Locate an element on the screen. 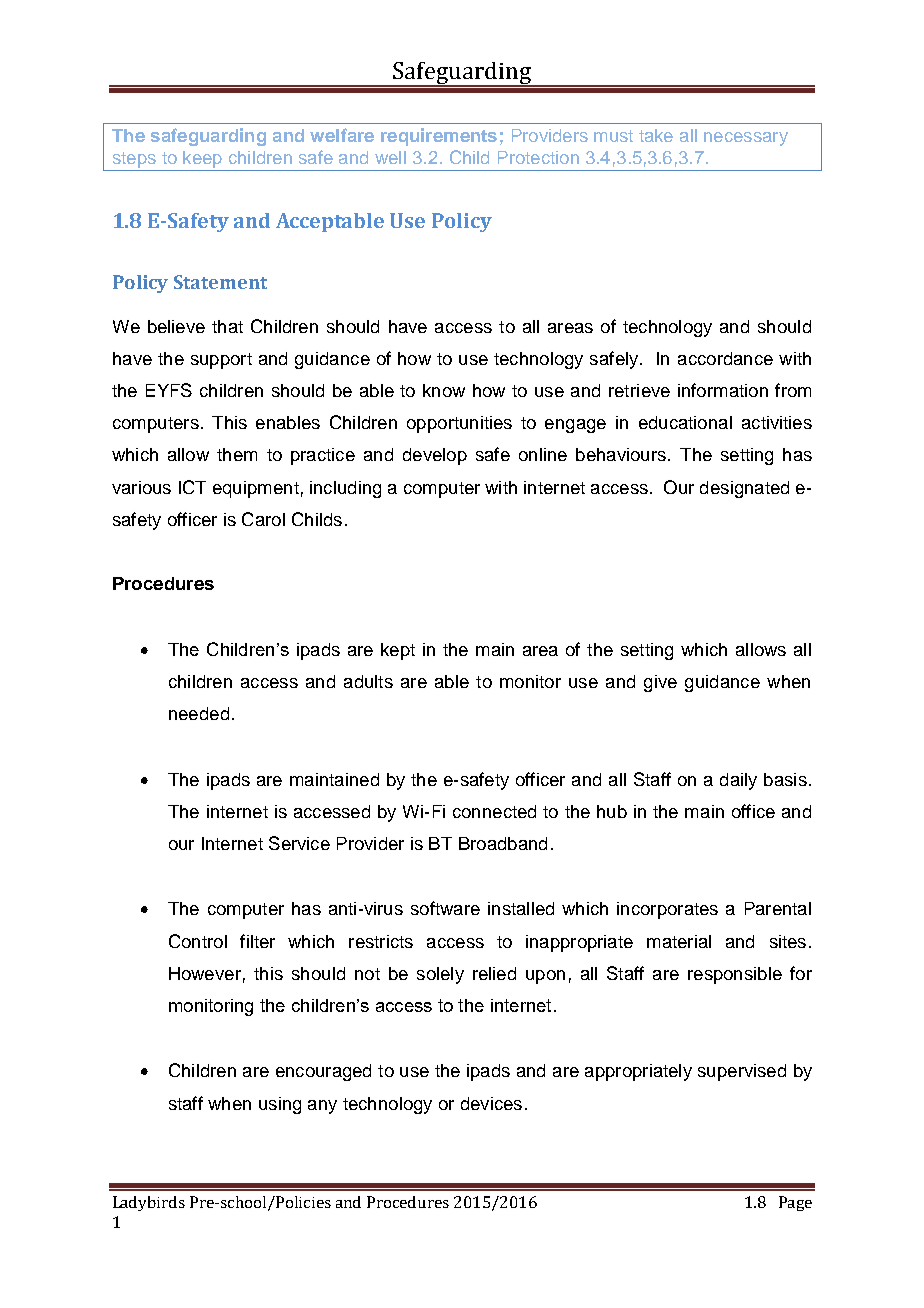  keep is located at coordinates (202, 159).
